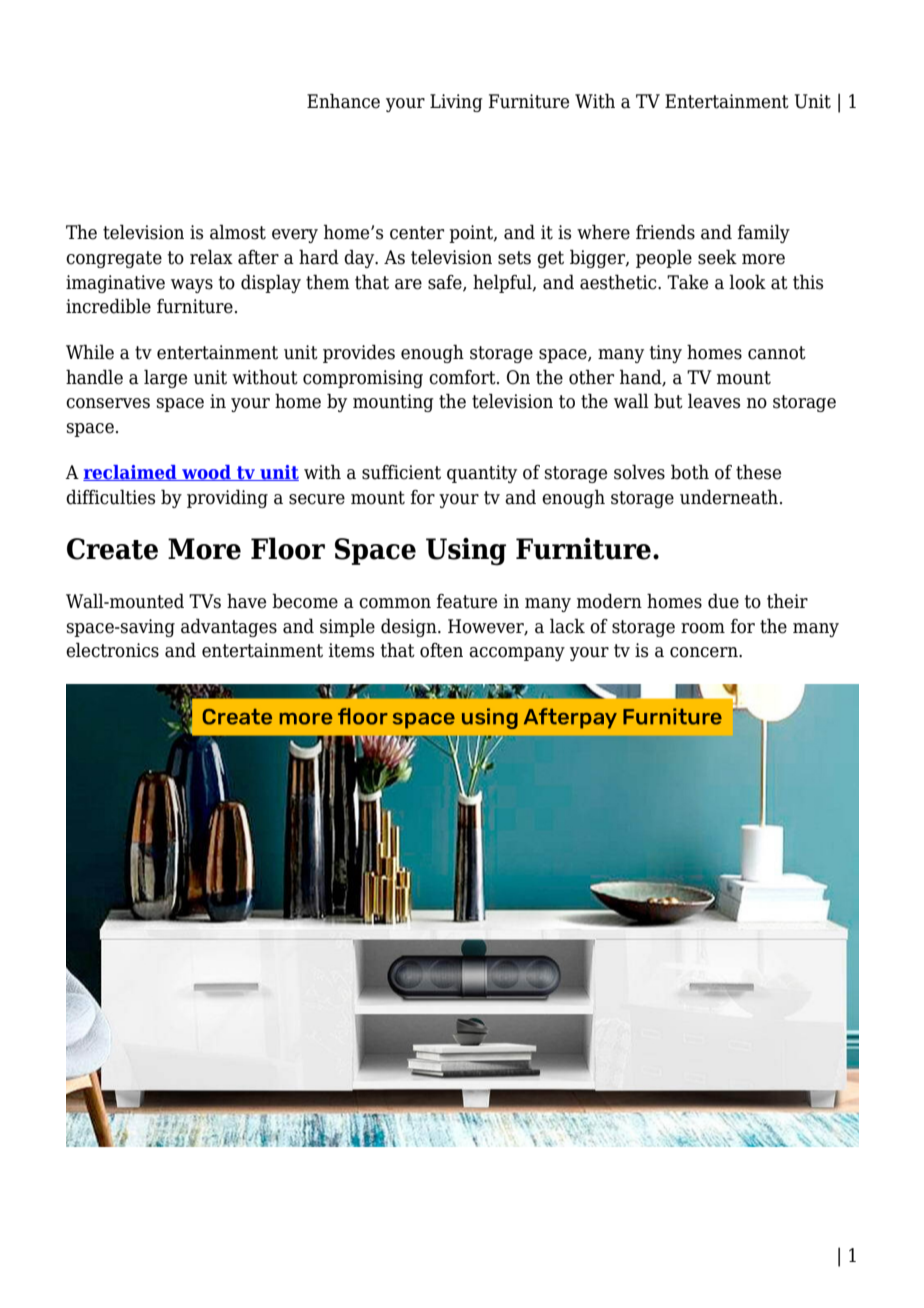  Describe the element at coordinates (441, 650) in the image. I see `often` at that location.
